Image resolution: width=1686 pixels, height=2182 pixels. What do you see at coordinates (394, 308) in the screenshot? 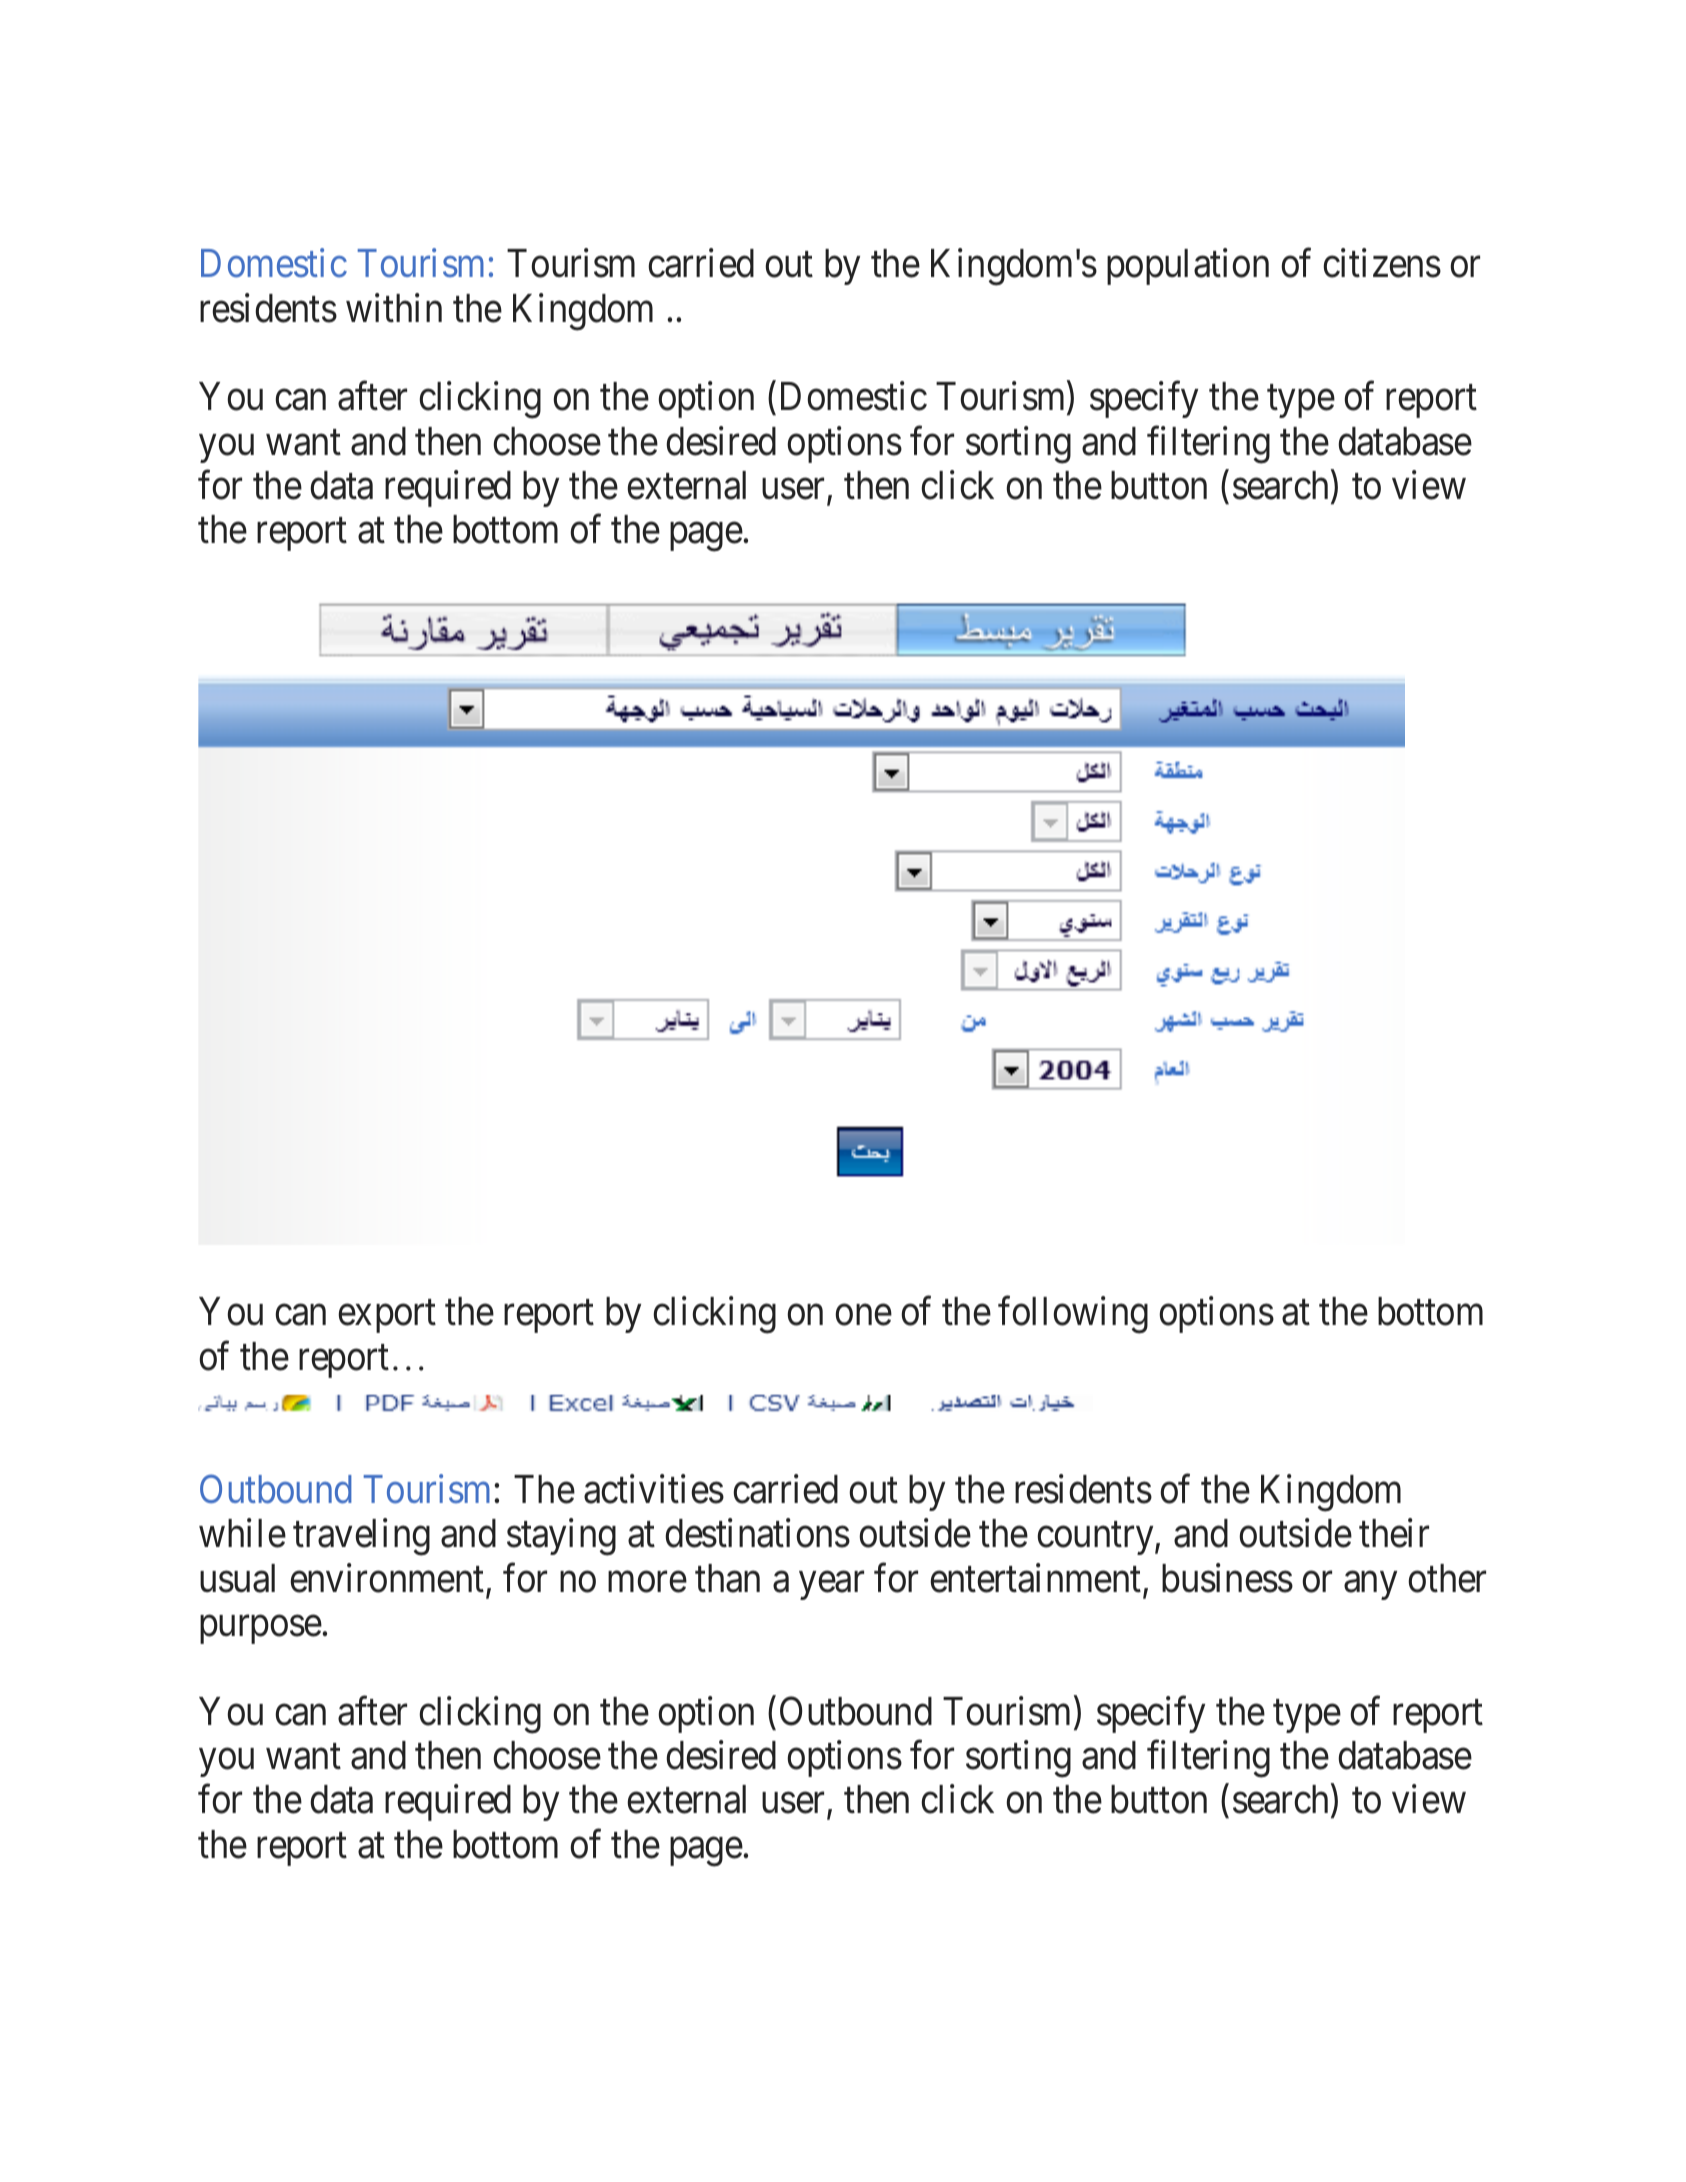
I see `within` at bounding box center [394, 308].
